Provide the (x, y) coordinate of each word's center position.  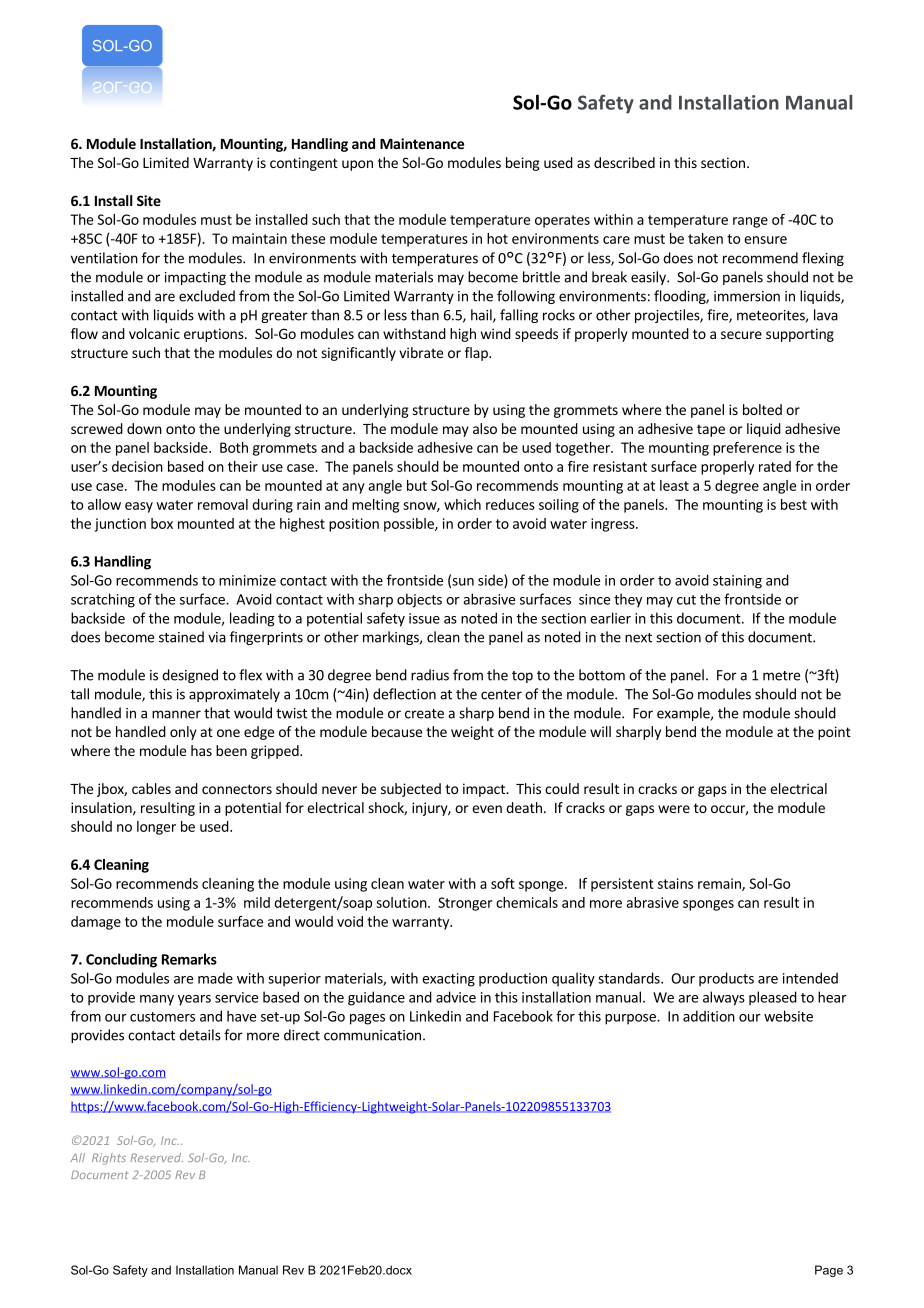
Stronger (465, 904)
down (144, 428)
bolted (762, 409)
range (750, 222)
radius (430, 675)
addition (709, 1016)
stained (181, 637)
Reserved (156, 1157)
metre (781, 676)
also (485, 428)
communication (372, 1035)
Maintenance (422, 143)
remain (720, 884)
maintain (259, 238)
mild (257, 902)
